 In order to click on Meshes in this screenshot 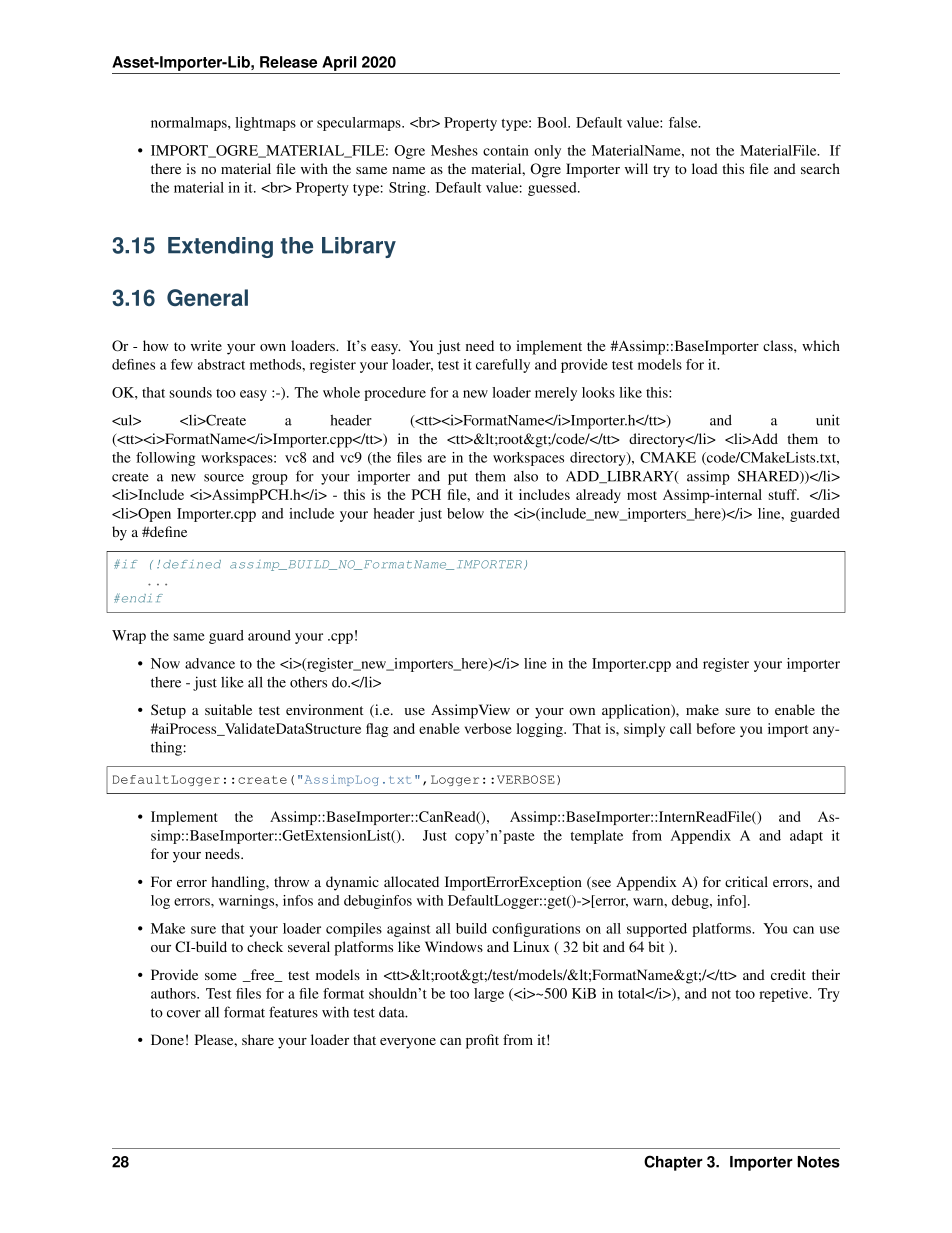, I will do `click(454, 150)`.
